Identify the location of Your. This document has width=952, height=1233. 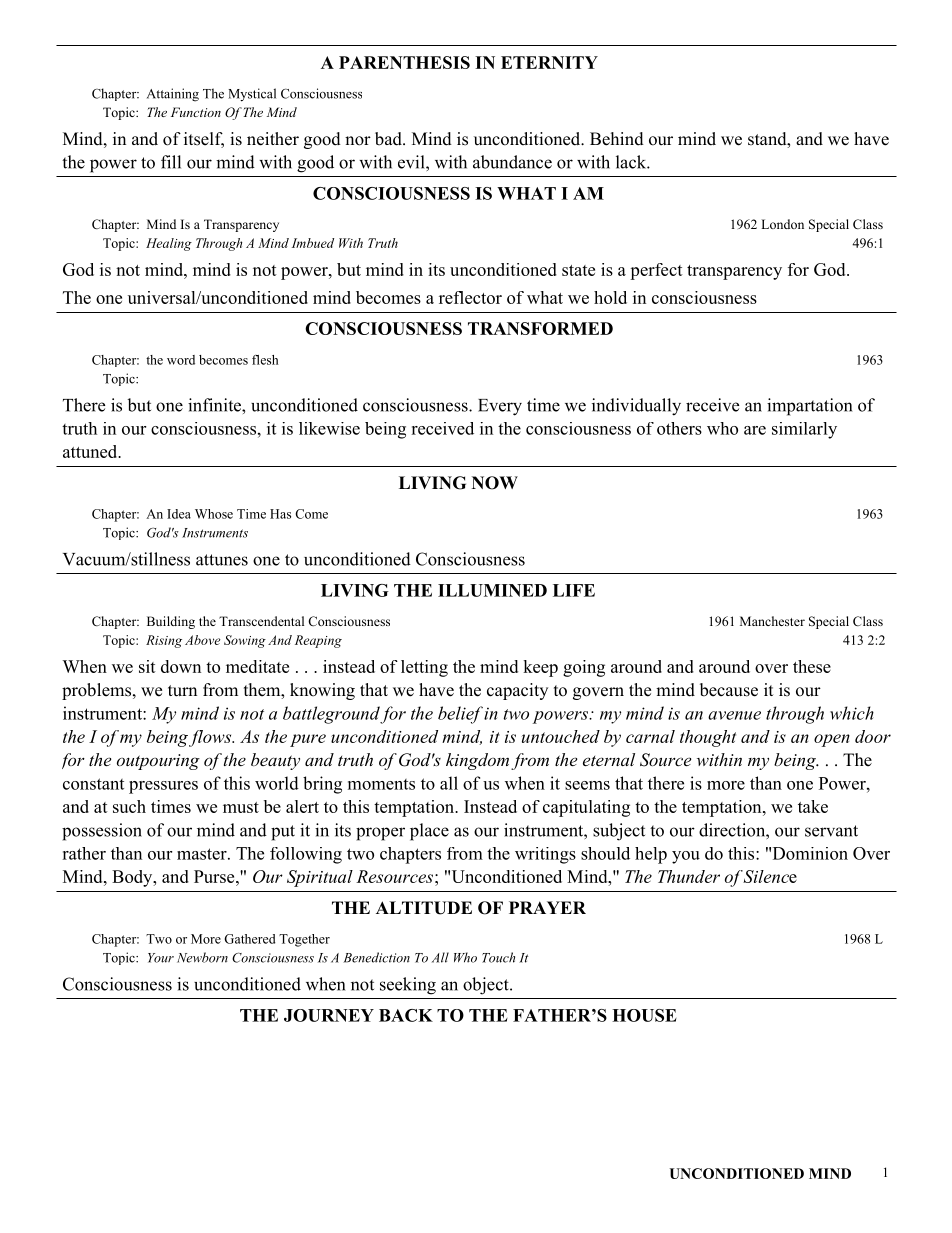
(161, 958).
